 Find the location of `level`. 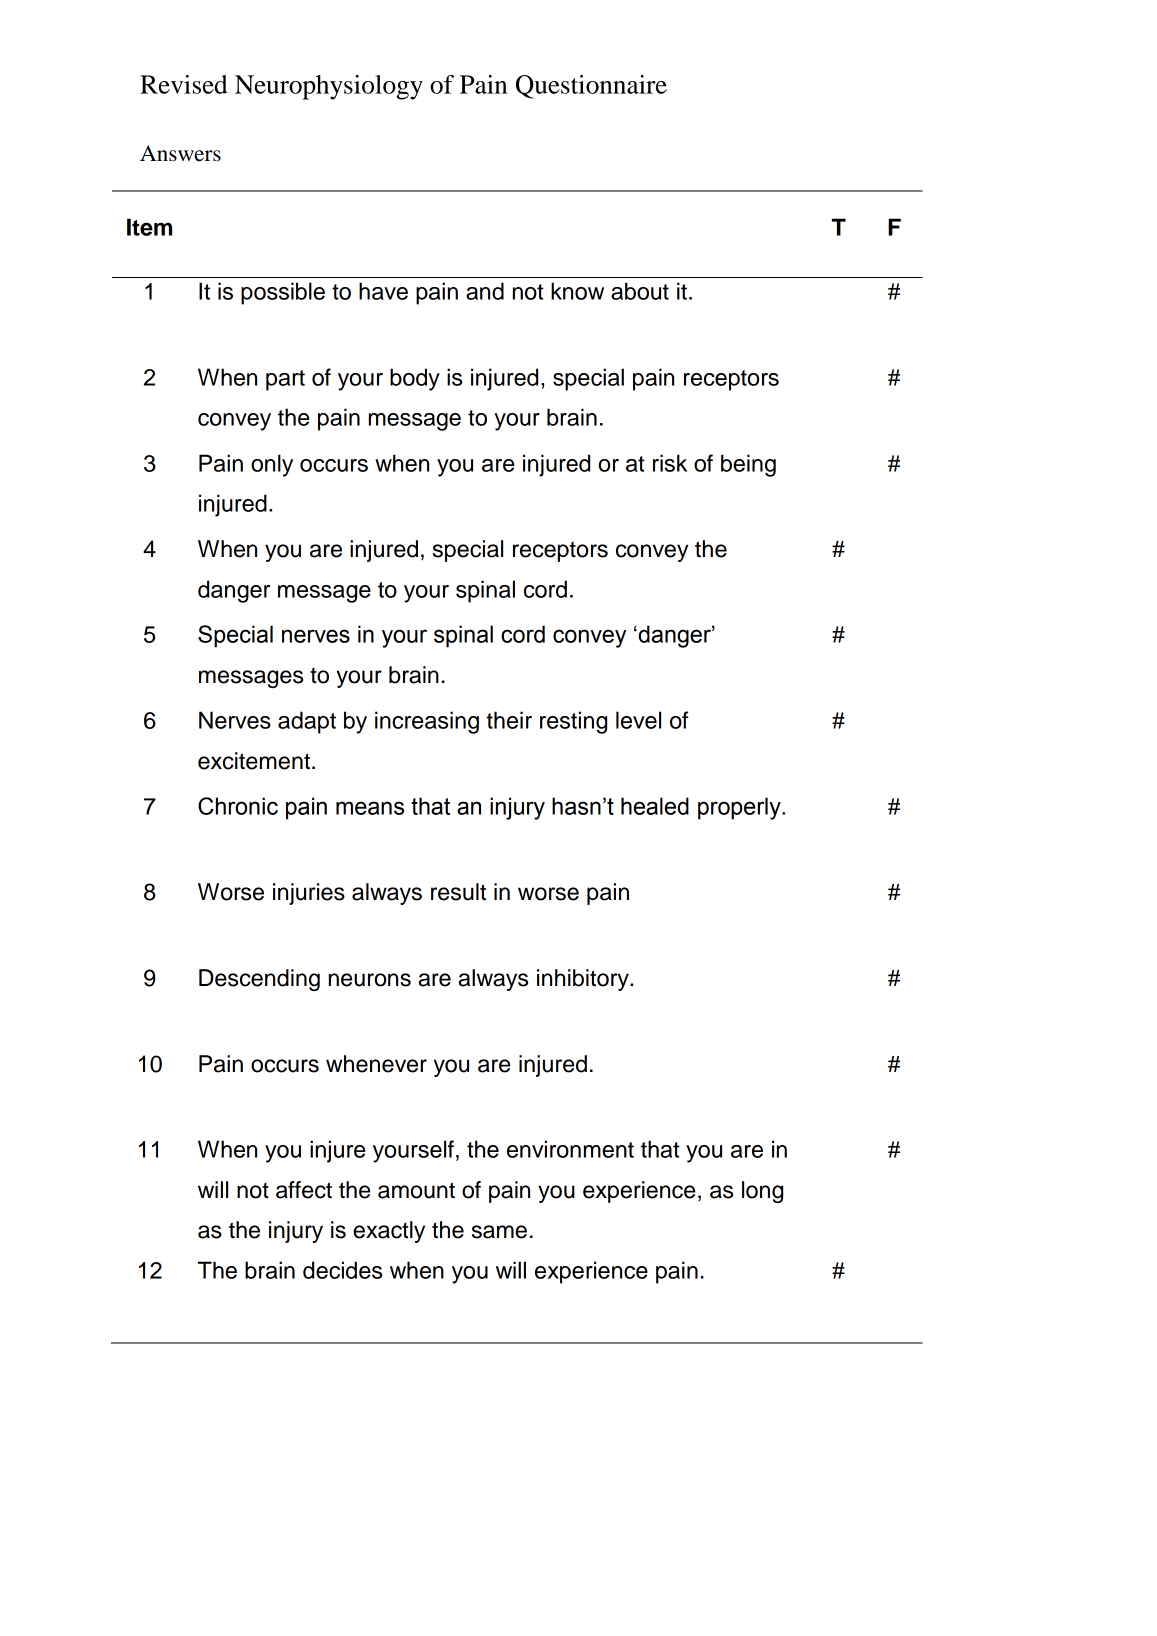

level is located at coordinates (638, 720).
